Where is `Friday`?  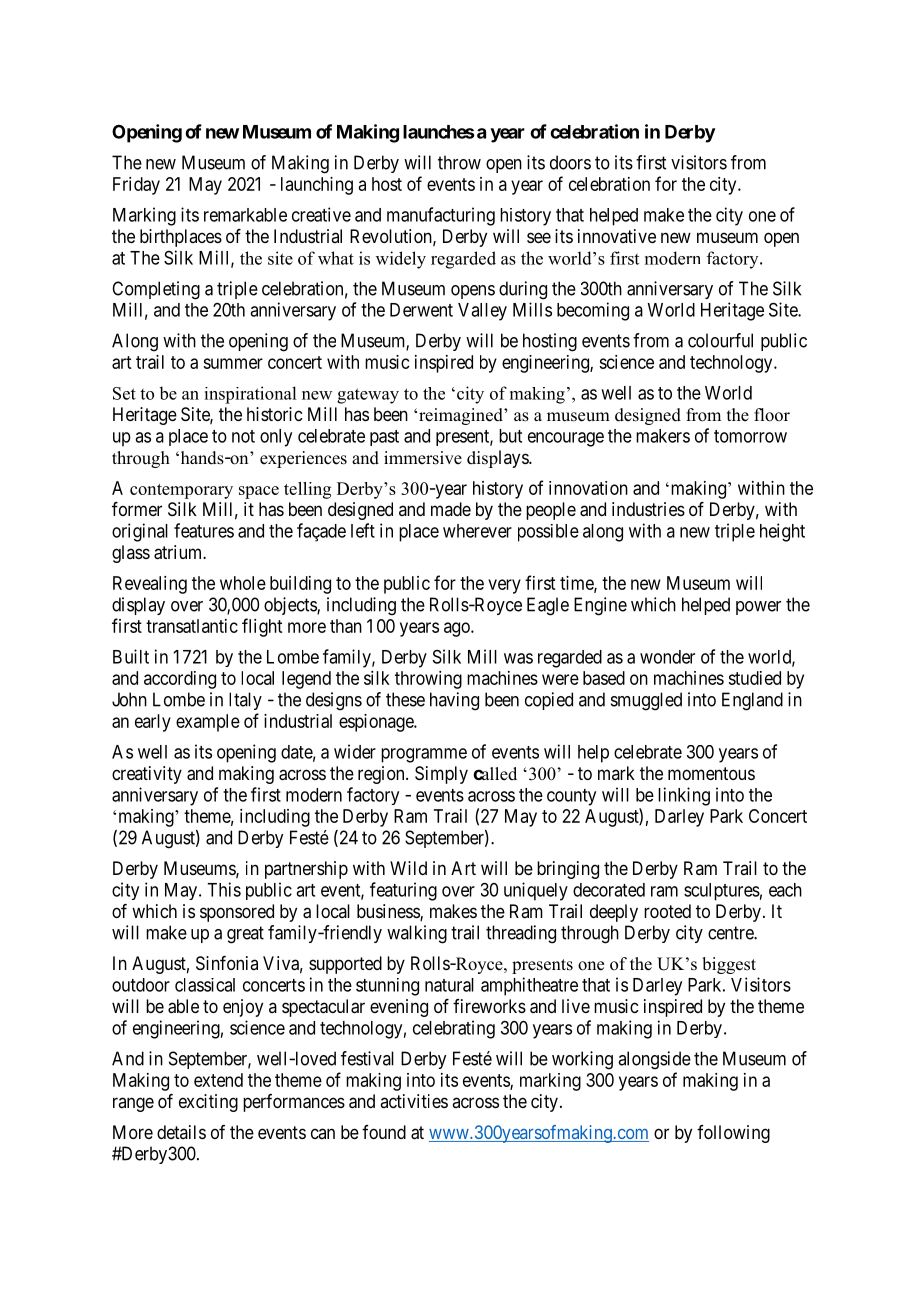
Friday is located at coordinates (136, 186).
